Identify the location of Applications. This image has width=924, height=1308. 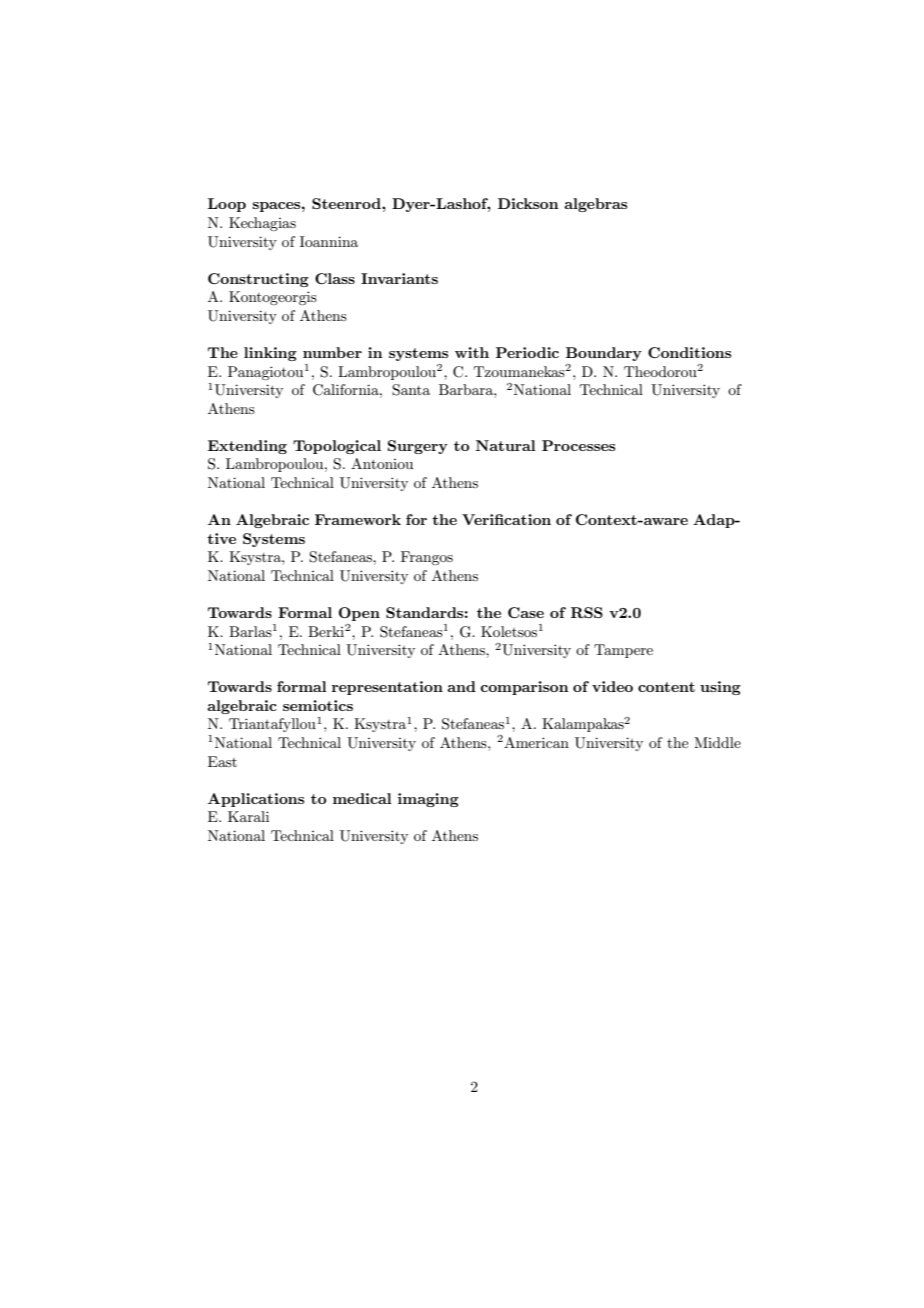
(256, 800).
